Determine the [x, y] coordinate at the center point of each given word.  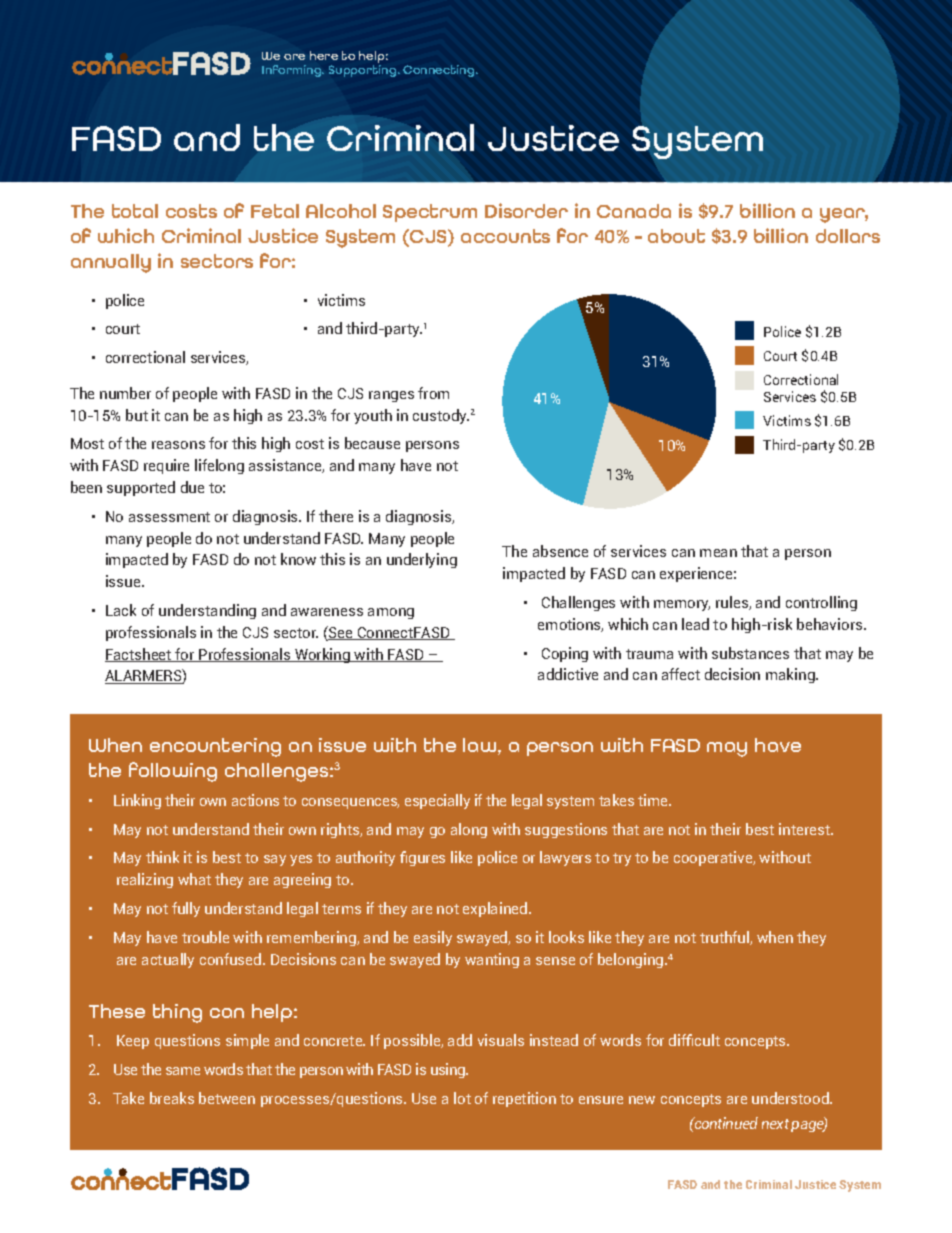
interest [805, 829]
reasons [178, 445]
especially [437, 801]
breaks [172, 1098]
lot [462, 1098]
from [433, 393]
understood [791, 1098]
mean [718, 553]
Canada [634, 211]
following [173, 772]
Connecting [440, 71]
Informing [293, 71]
